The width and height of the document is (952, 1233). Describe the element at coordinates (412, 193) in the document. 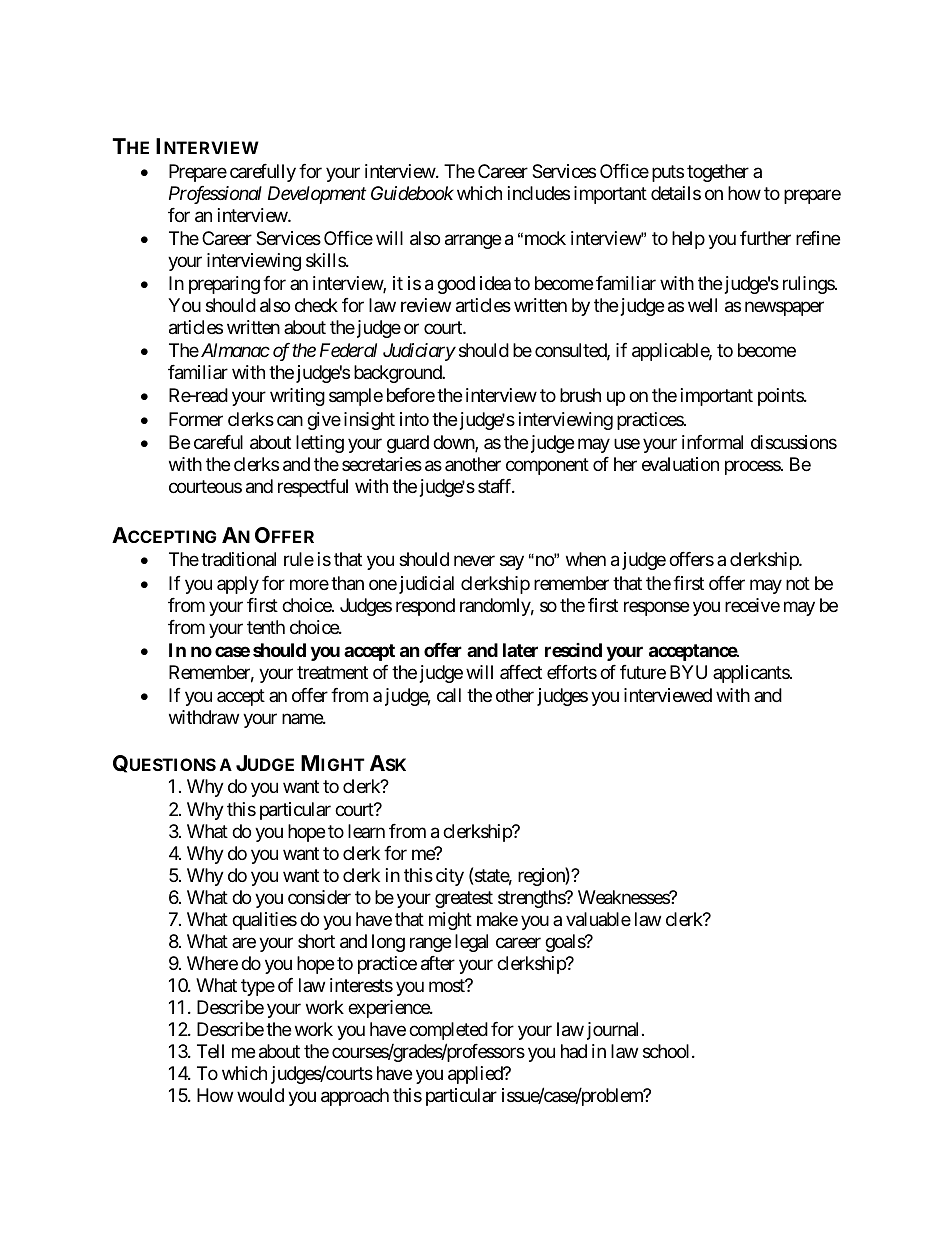

I see `Guidebook` at that location.
